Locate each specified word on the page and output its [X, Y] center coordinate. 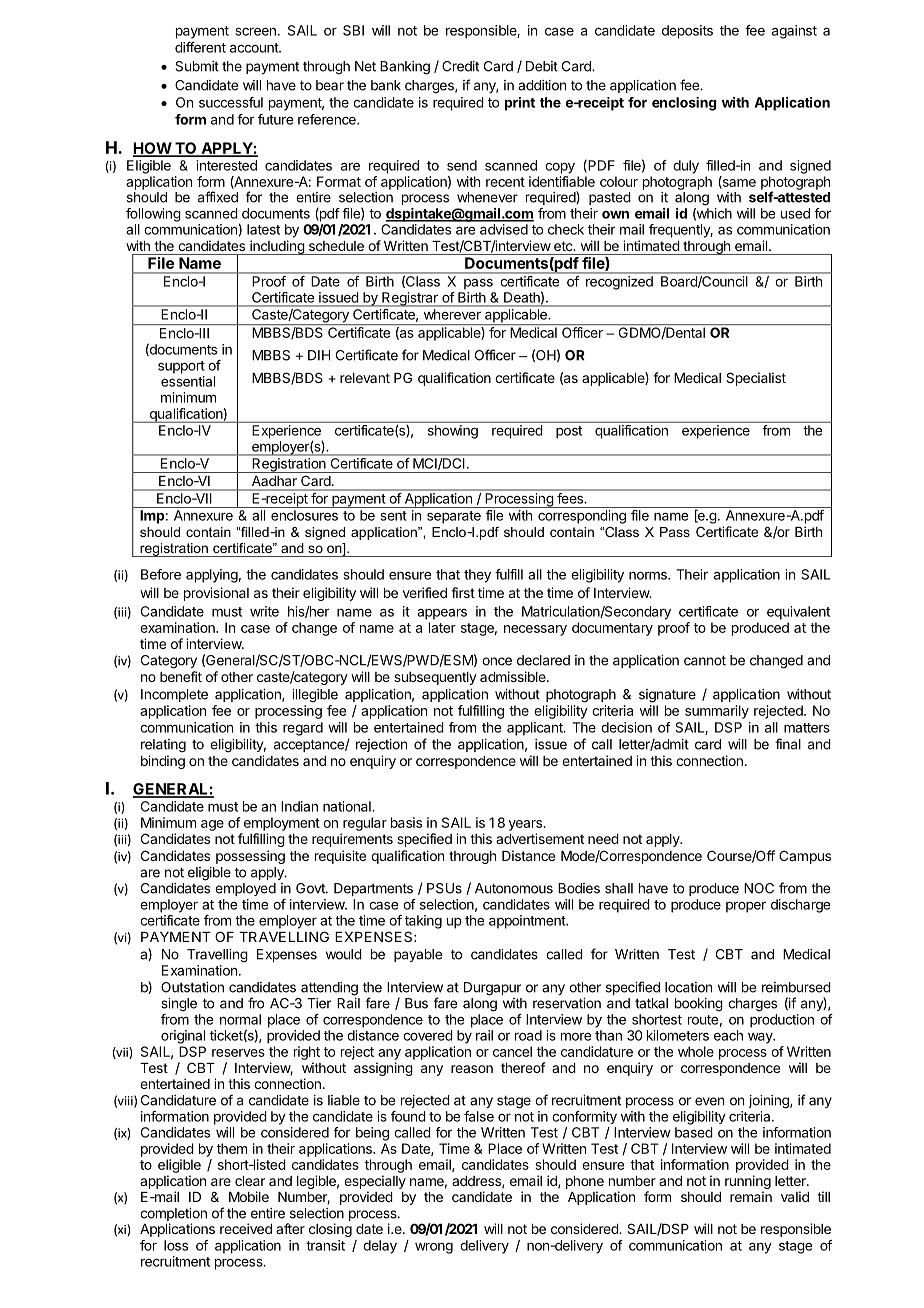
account [255, 48]
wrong [434, 1248]
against [794, 32]
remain [751, 1196]
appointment [528, 922]
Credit [460, 66]
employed [245, 889]
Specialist [756, 379]
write [264, 611]
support [181, 367]
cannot [705, 660]
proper [746, 907]
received [246, 1228]
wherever [452, 314]
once [497, 661]
